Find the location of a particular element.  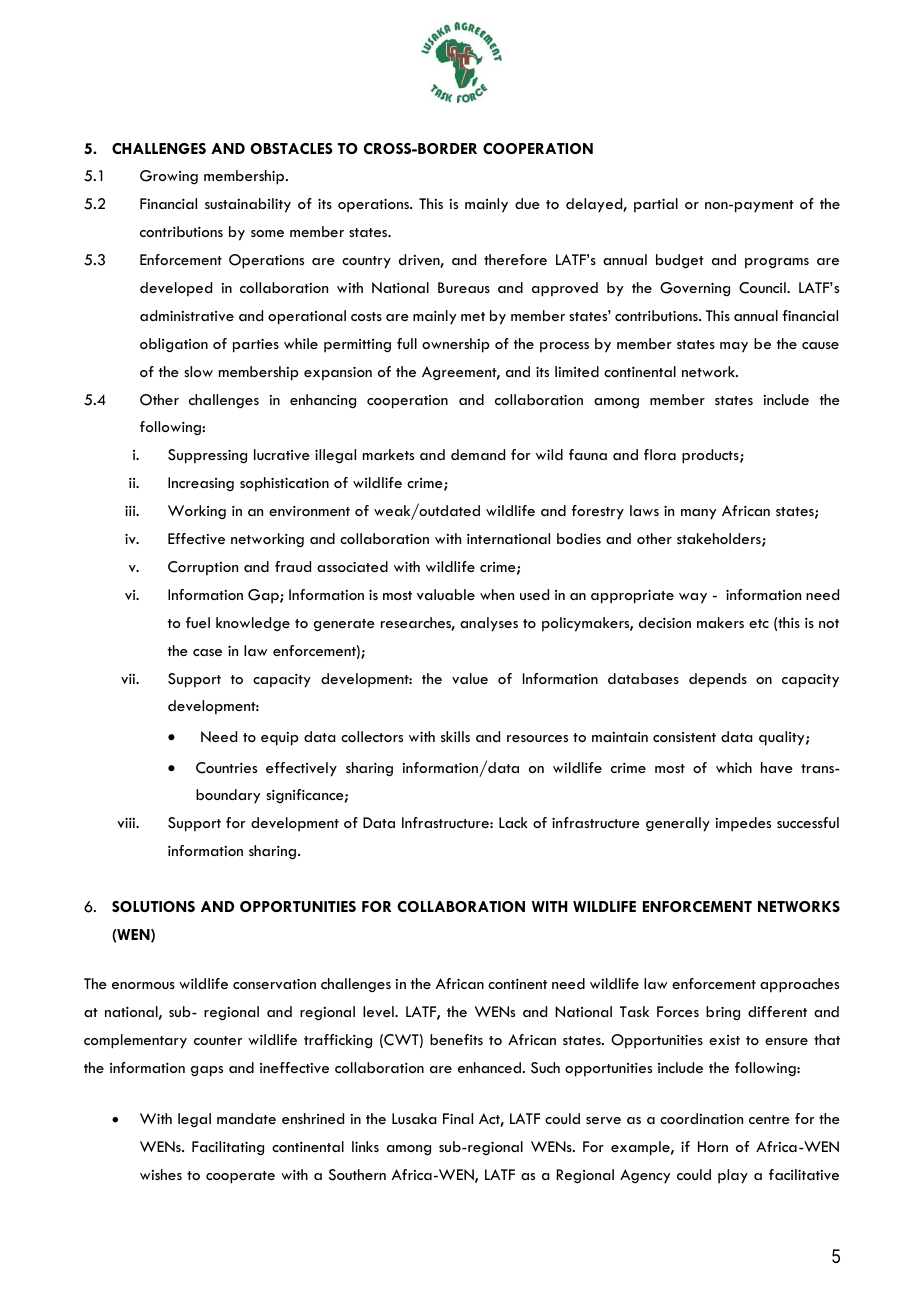

due is located at coordinates (527, 203).
